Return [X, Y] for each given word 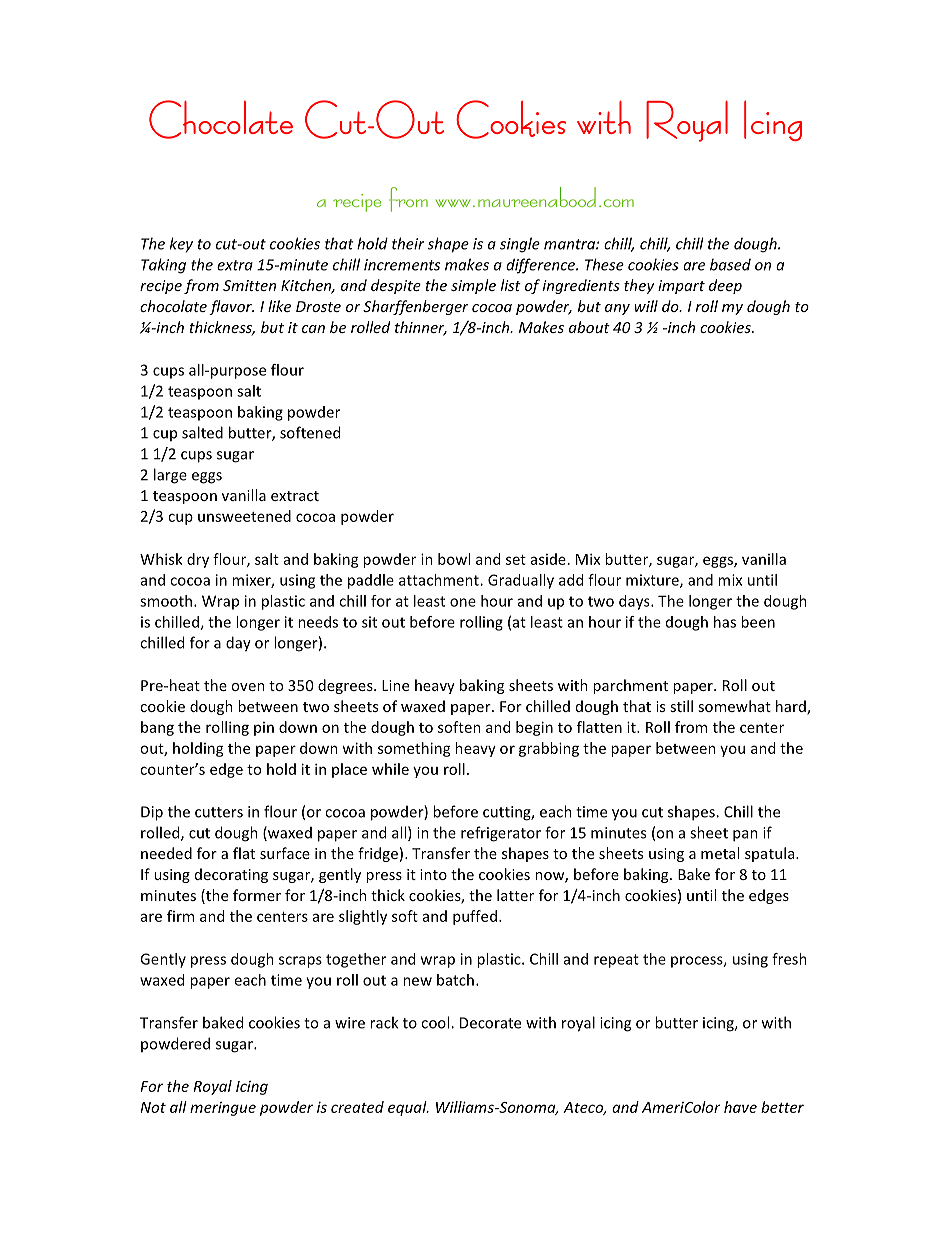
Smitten [249, 285]
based [730, 264]
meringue [223, 1109]
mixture [653, 581]
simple [473, 286]
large [170, 476]
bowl [454, 559]
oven [248, 687]
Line [395, 685]
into [433, 874]
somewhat [734, 706]
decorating [231, 875]
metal [720, 853]
